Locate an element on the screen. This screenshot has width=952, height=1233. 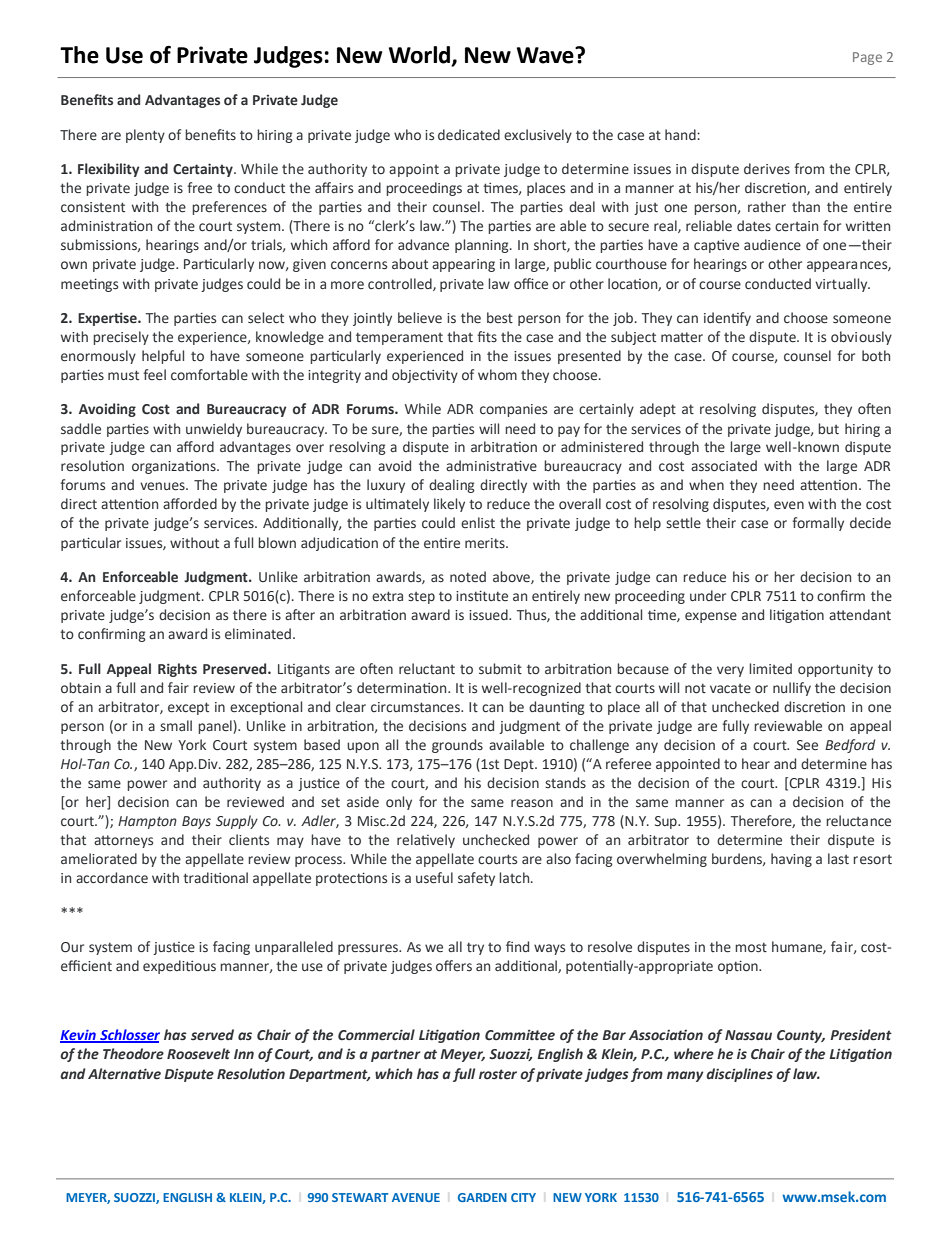
limited is located at coordinates (770, 669).
